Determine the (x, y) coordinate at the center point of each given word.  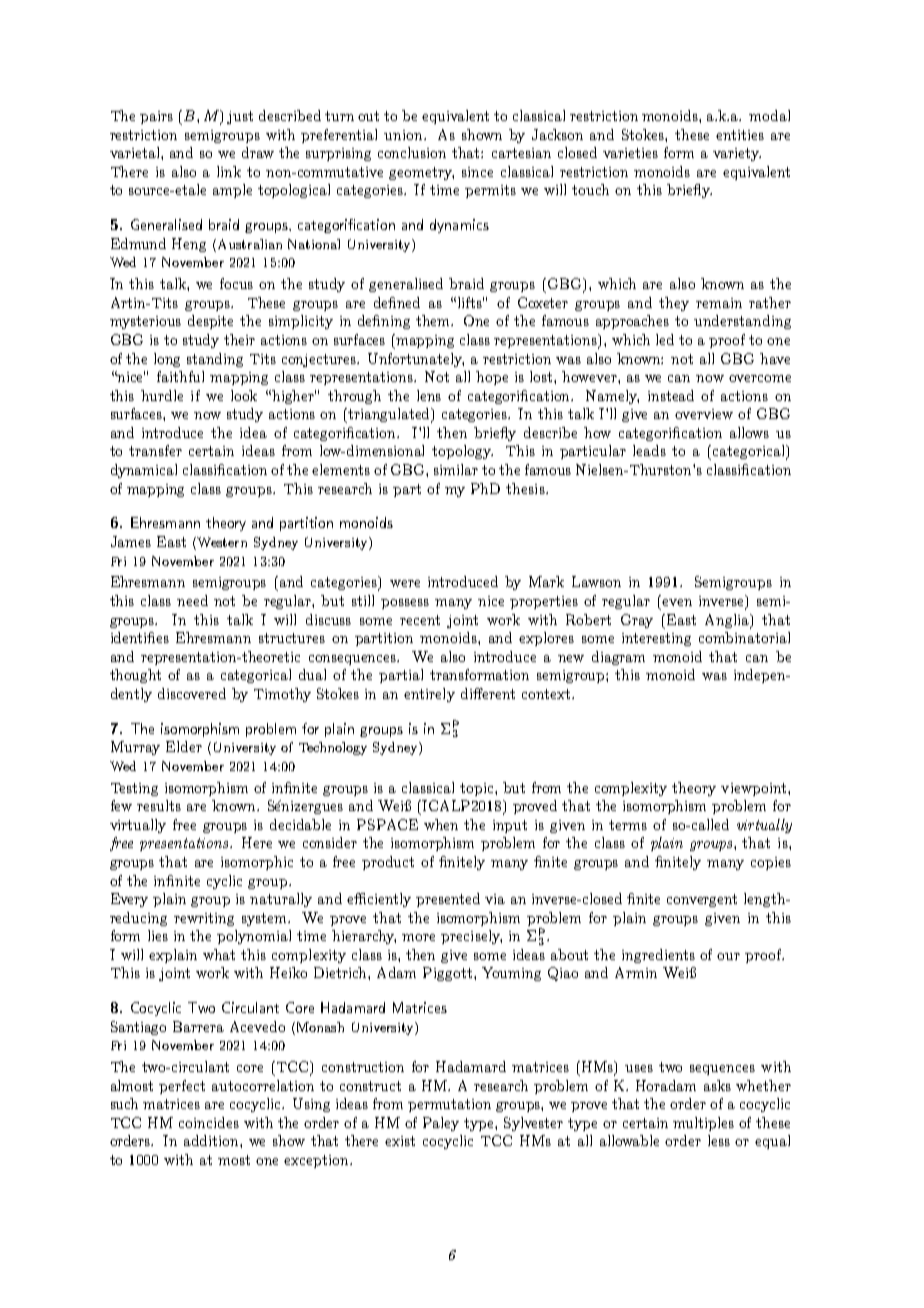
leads (649, 450)
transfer (155, 450)
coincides (209, 1122)
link (229, 171)
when (441, 824)
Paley (441, 1124)
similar (456, 469)
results (159, 805)
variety (737, 154)
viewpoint (755, 789)
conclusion (412, 152)
